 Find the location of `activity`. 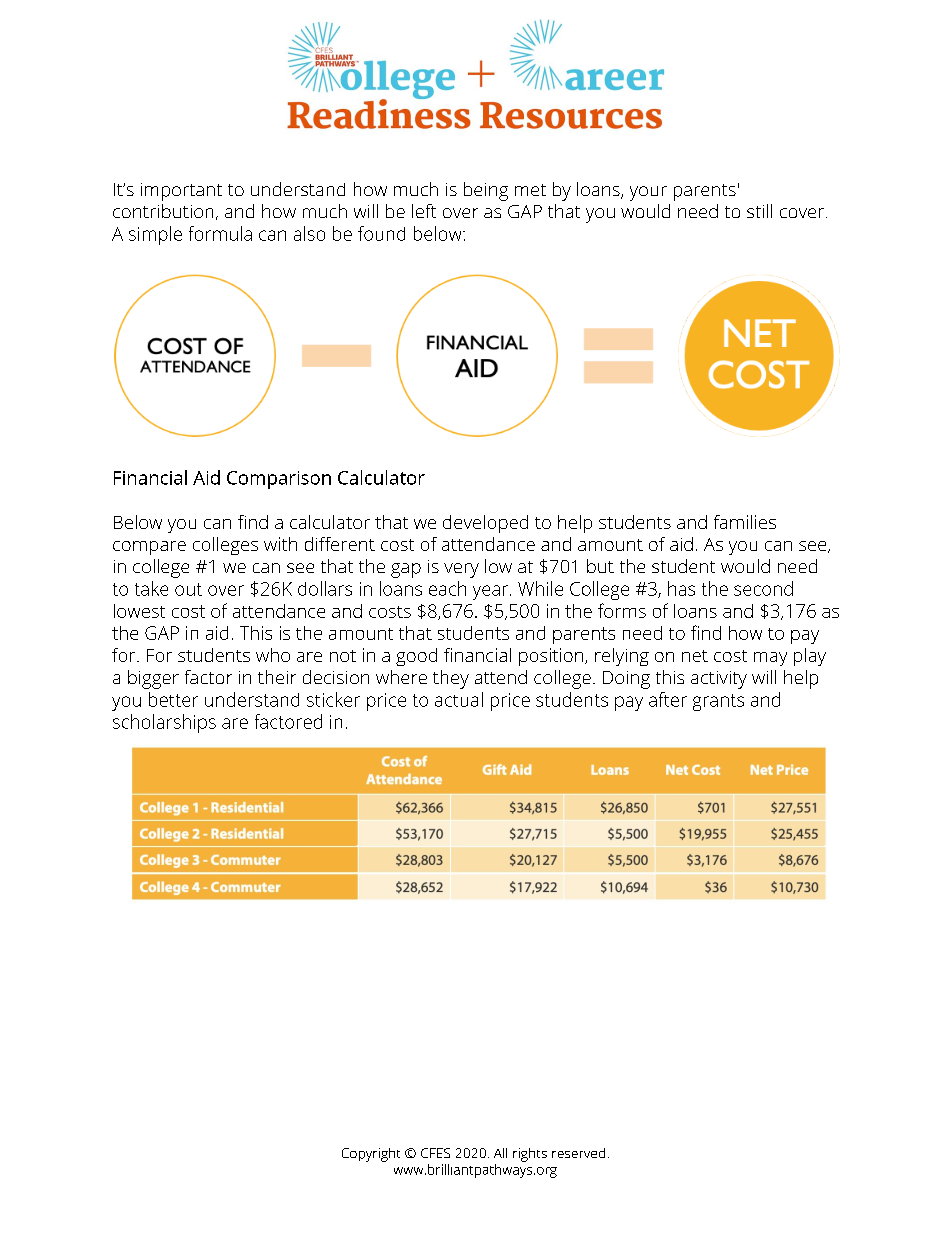

activity is located at coordinates (719, 680).
